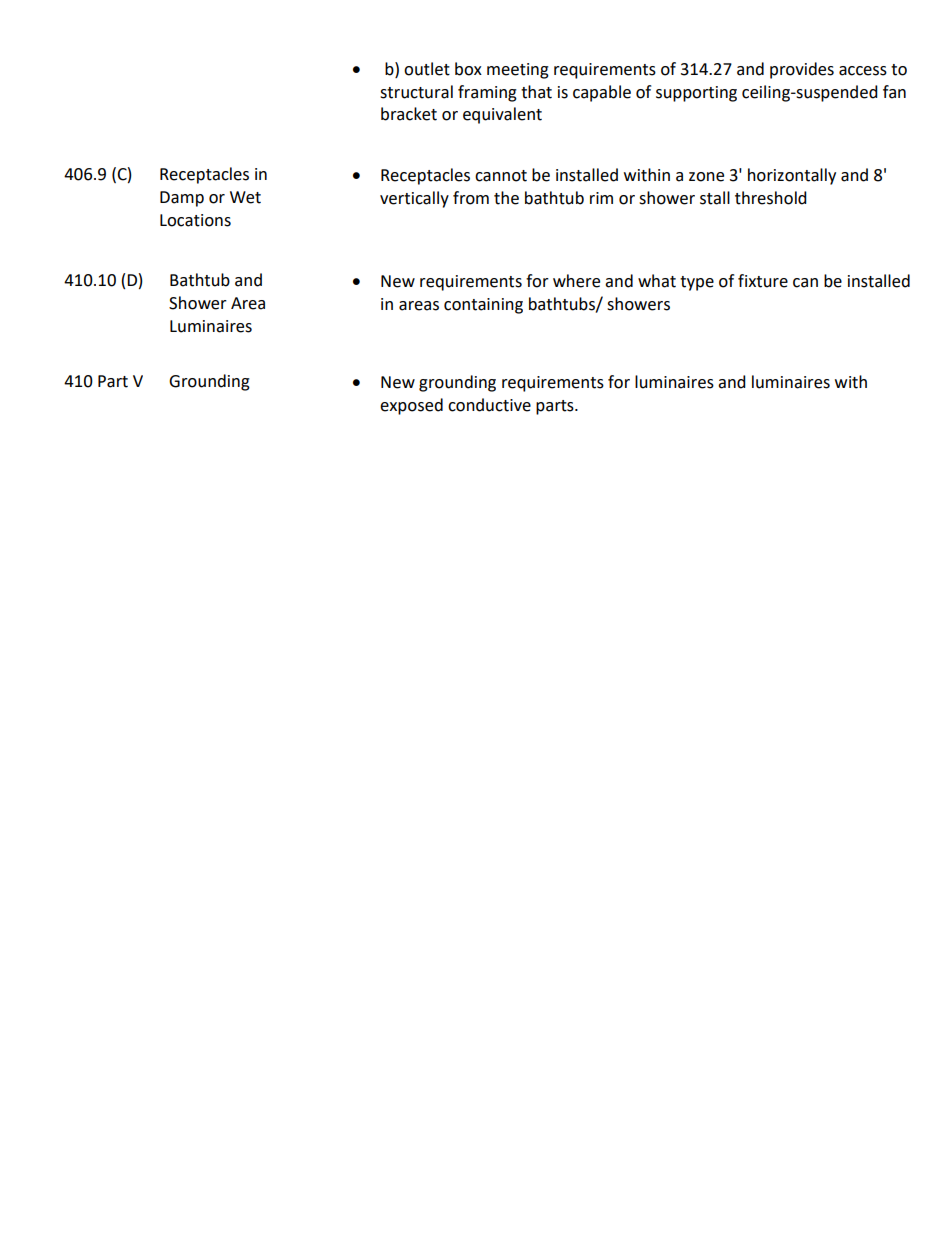 The image size is (952, 1233). What do you see at coordinates (416, 92) in the screenshot?
I see `structural` at bounding box center [416, 92].
